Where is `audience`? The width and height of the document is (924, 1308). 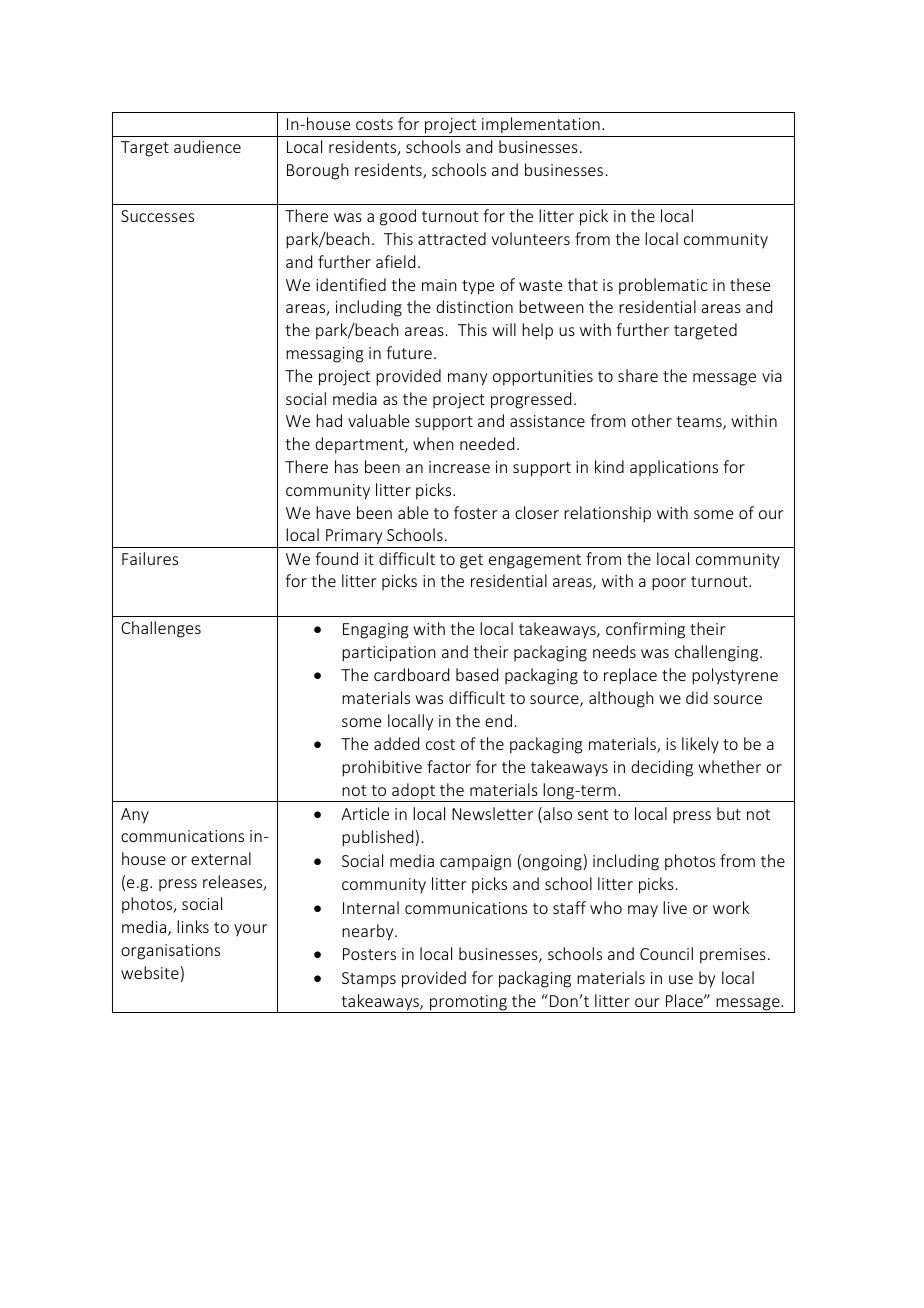 audience is located at coordinates (207, 146).
